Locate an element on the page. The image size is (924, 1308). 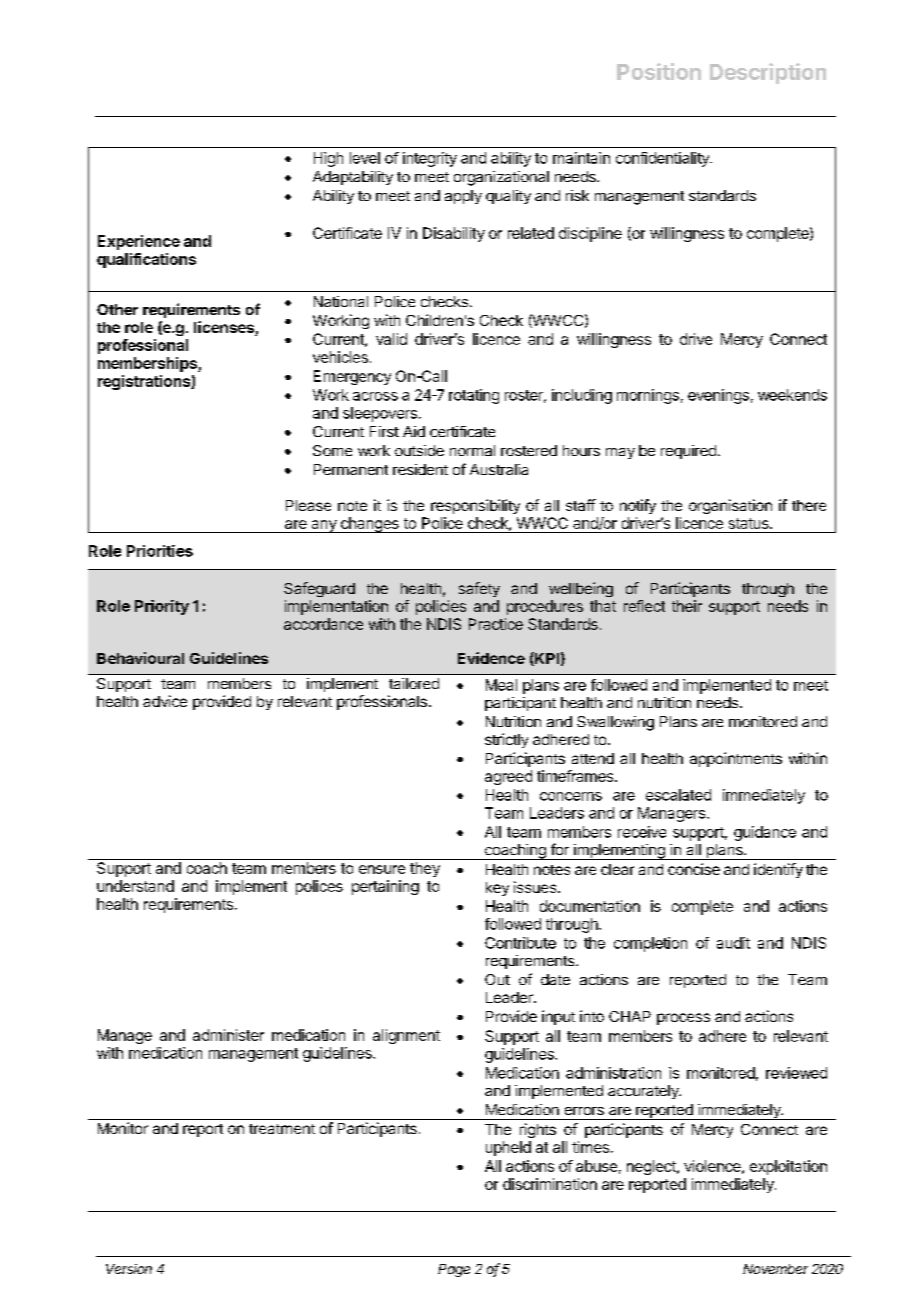
key is located at coordinates (497, 889).
